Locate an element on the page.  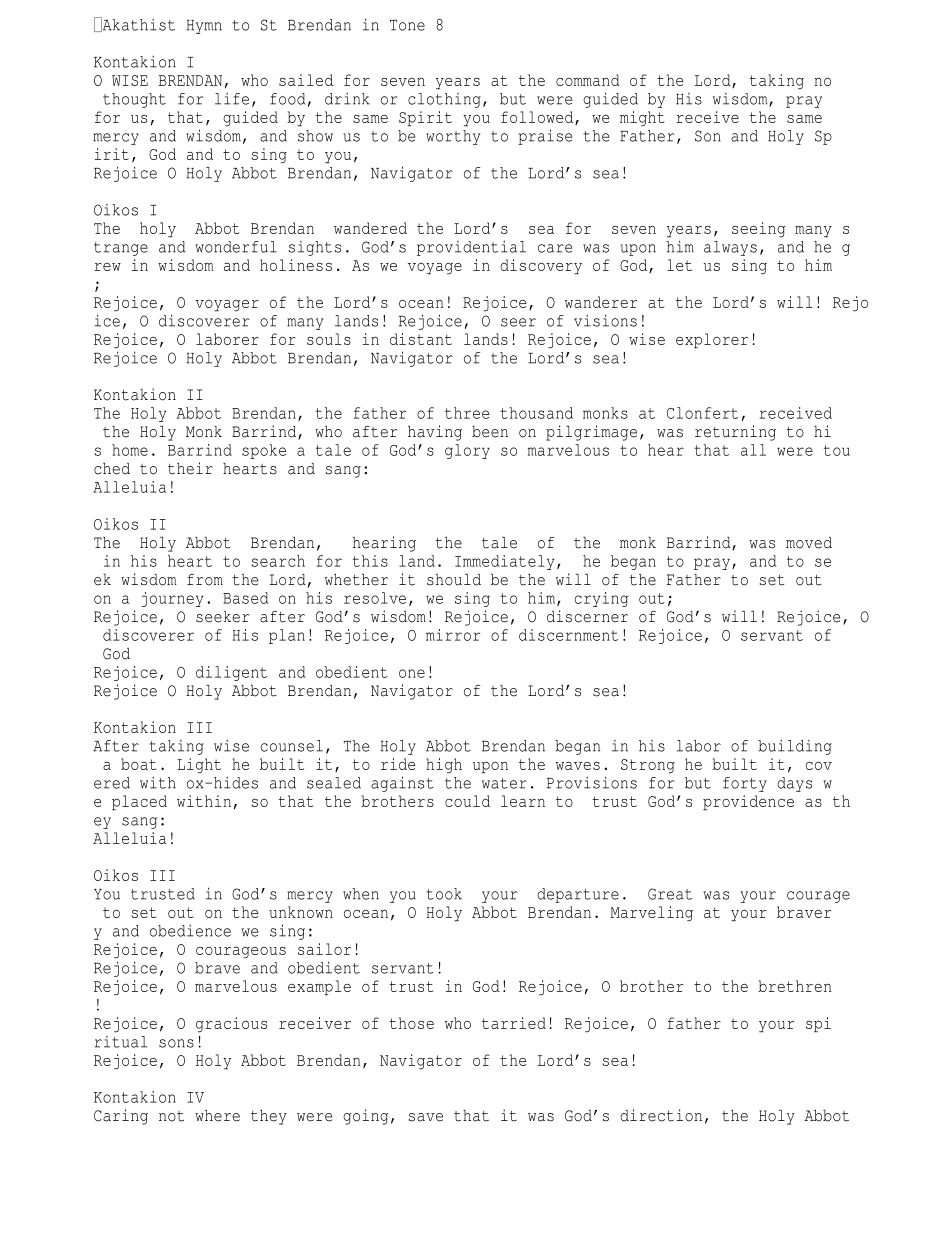
save is located at coordinates (426, 1117).
